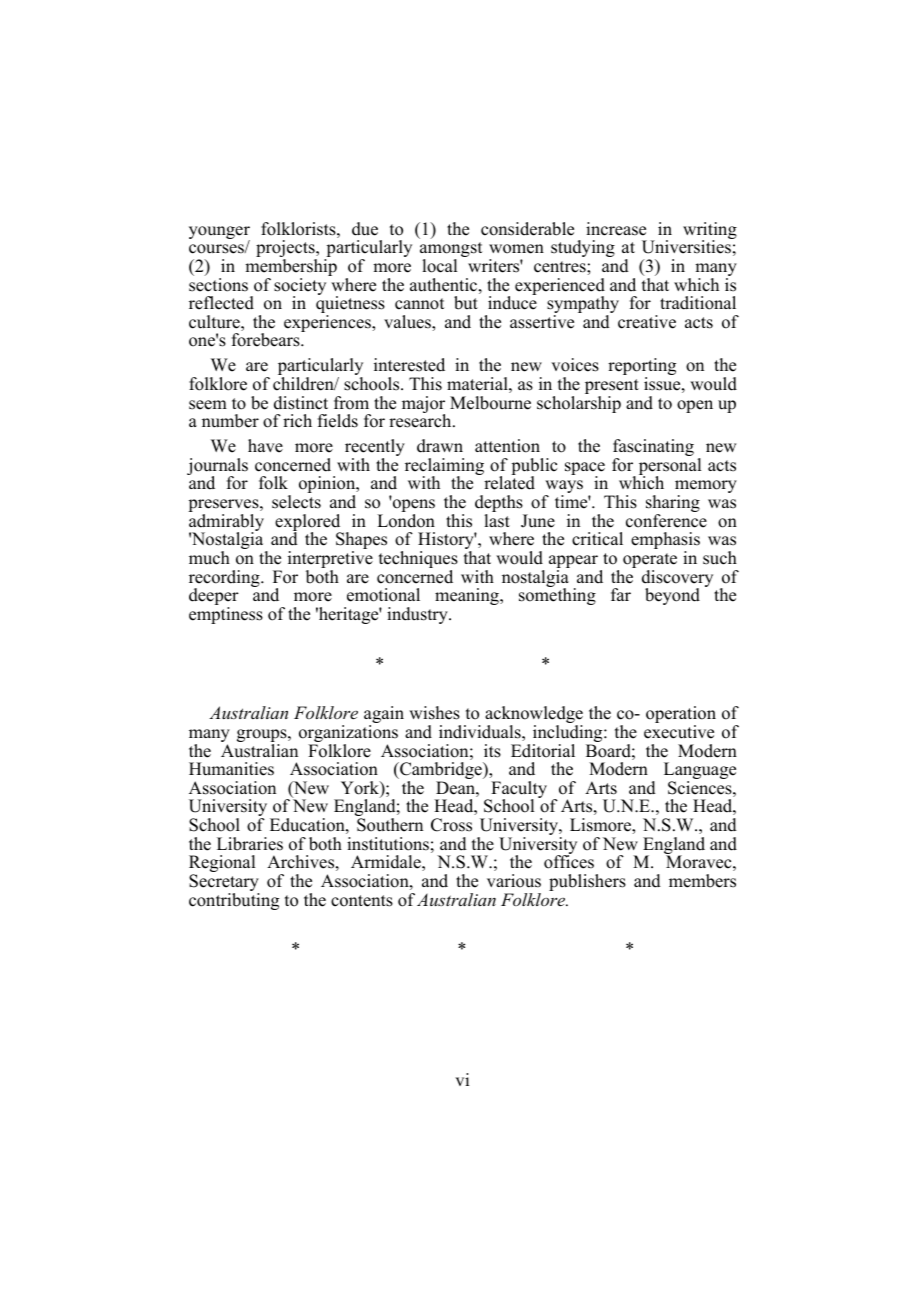  Describe the element at coordinates (219, 234) in the screenshot. I see `younger` at that location.
